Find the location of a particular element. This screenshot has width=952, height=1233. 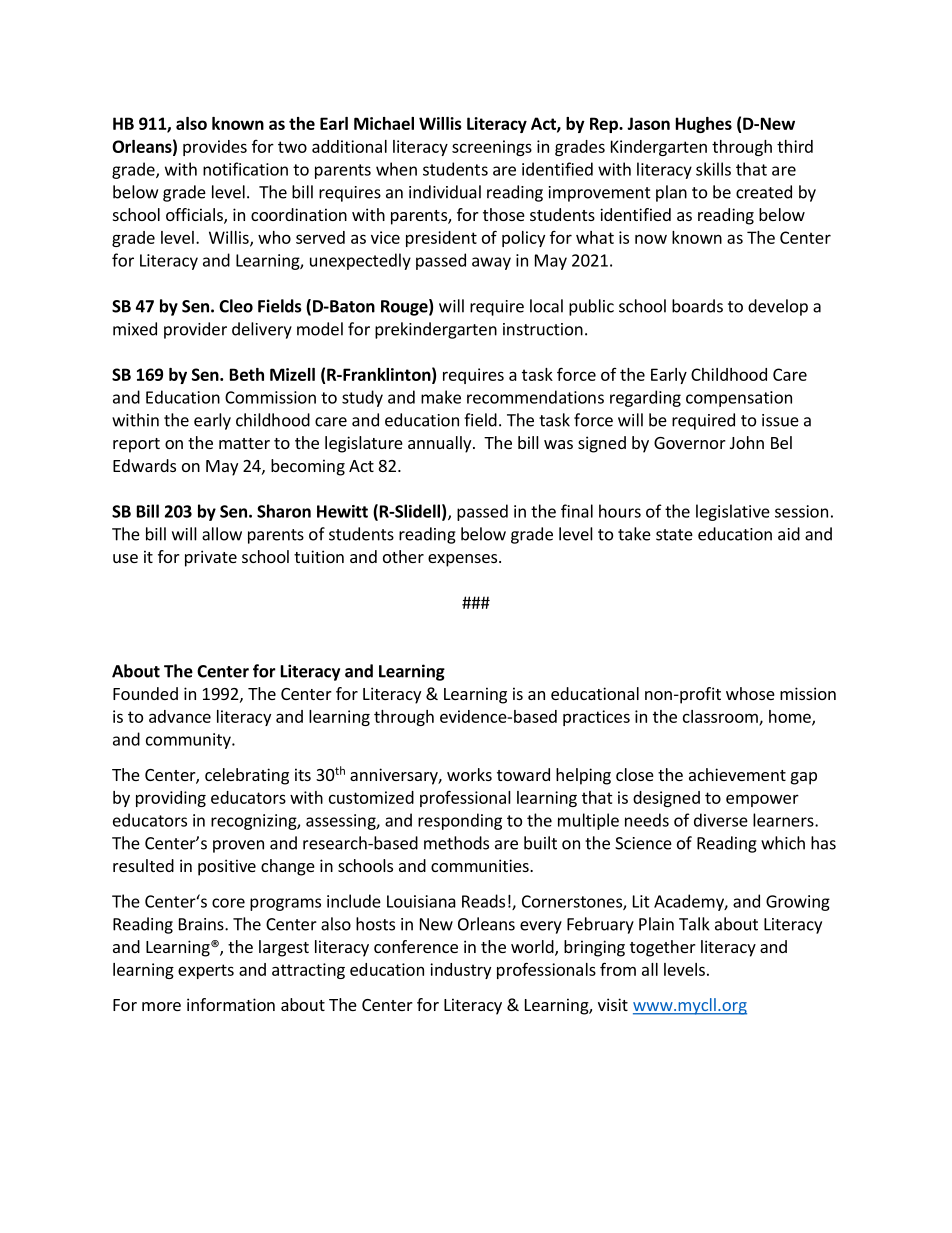

annually is located at coordinates (441, 444).
